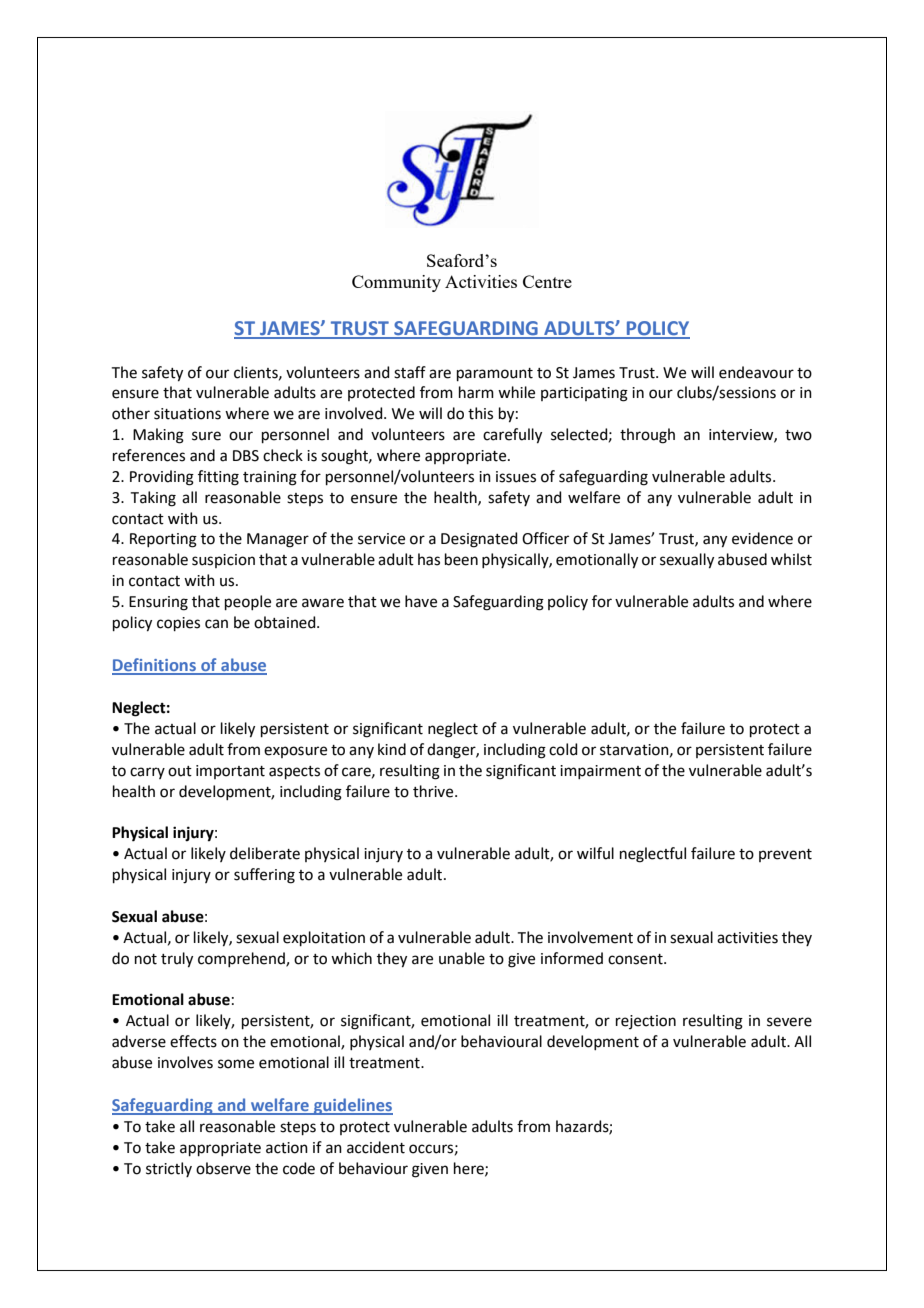 This screenshot has width=924, height=1308. I want to click on kind, so click(392, 749).
